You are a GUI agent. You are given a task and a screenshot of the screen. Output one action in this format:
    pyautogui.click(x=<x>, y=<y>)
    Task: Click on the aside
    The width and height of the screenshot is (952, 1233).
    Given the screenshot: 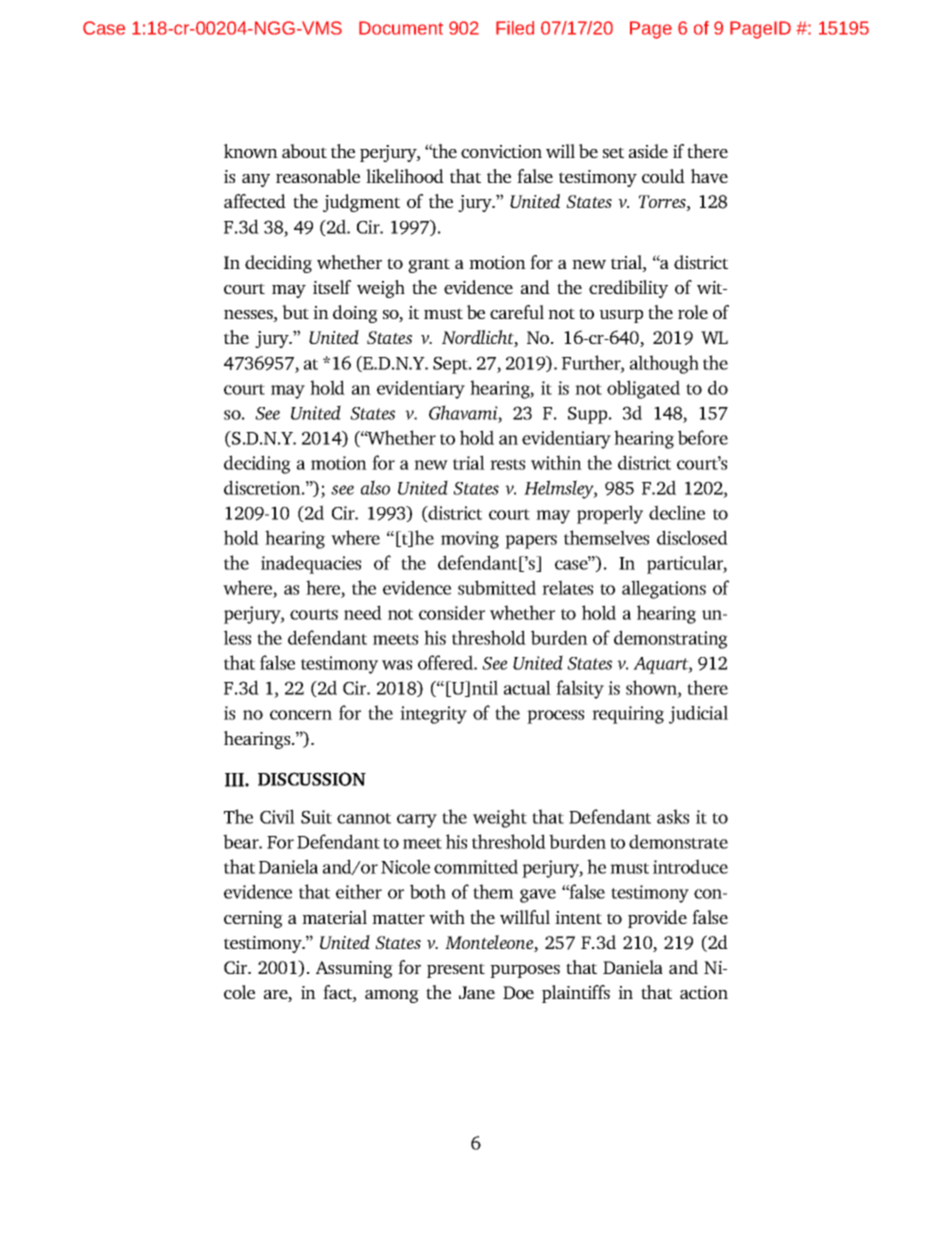 What is the action you would take?
    pyautogui.click(x=648, y=151)
